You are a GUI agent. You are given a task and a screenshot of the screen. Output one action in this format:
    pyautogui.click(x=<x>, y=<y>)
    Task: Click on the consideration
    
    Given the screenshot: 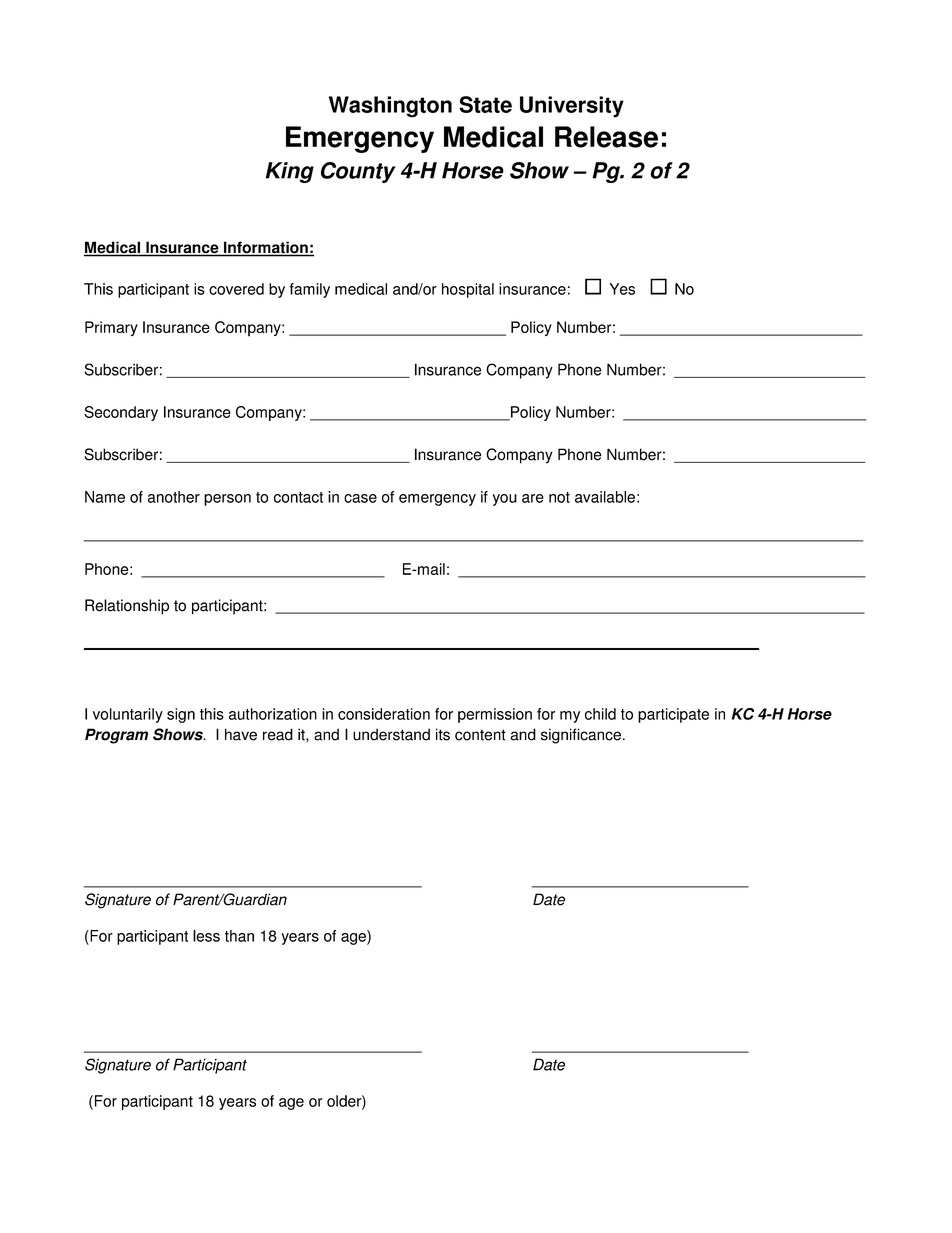 What is the action you would take?
    pyautogui.click(x=384, y=714)
